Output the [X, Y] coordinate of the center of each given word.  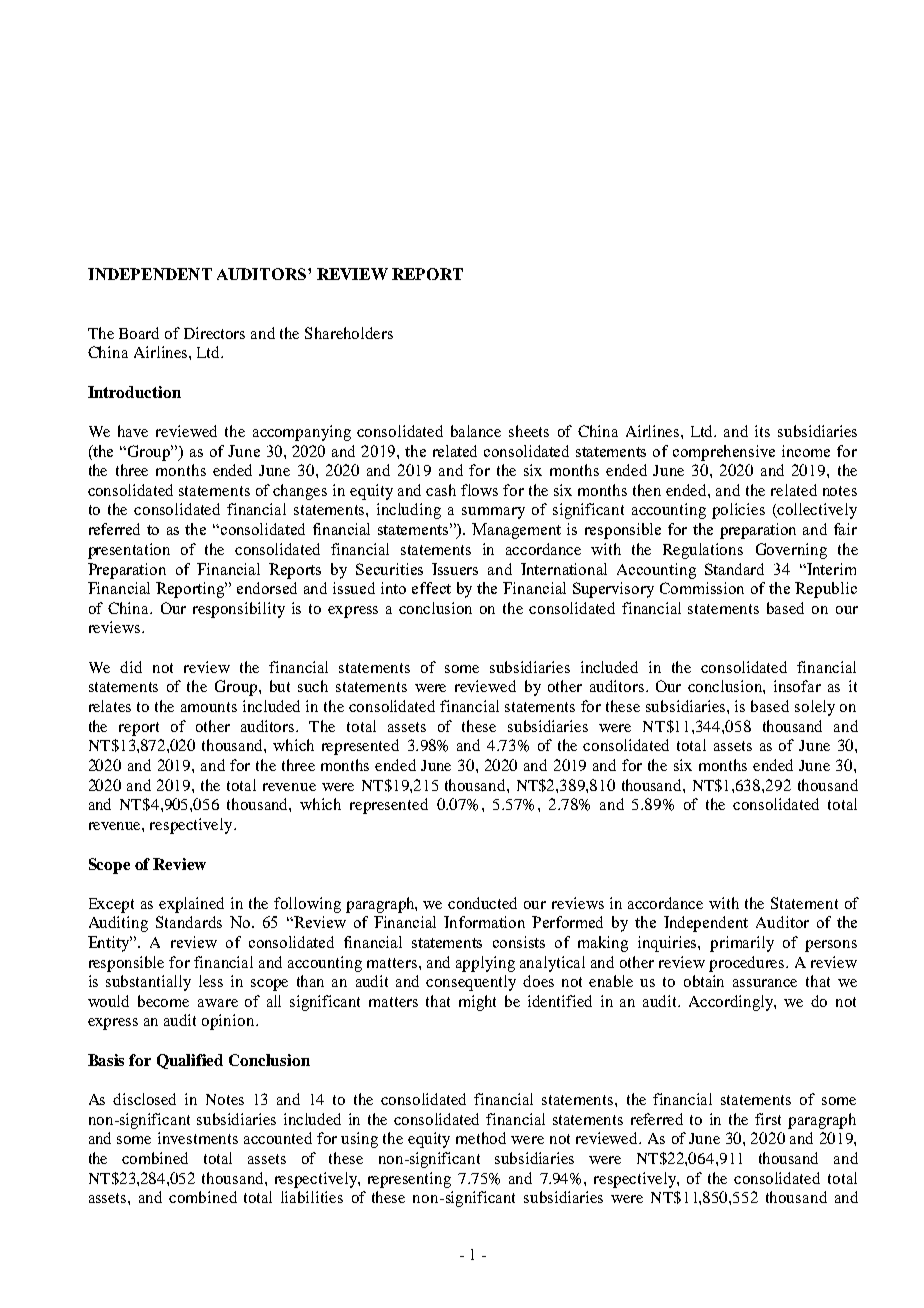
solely [815, 708]
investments [198, 1138]
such [313, 686]
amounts [209, 707]
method [481, 1138]
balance [476, 431]
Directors [214, 333]
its [762, 431]
